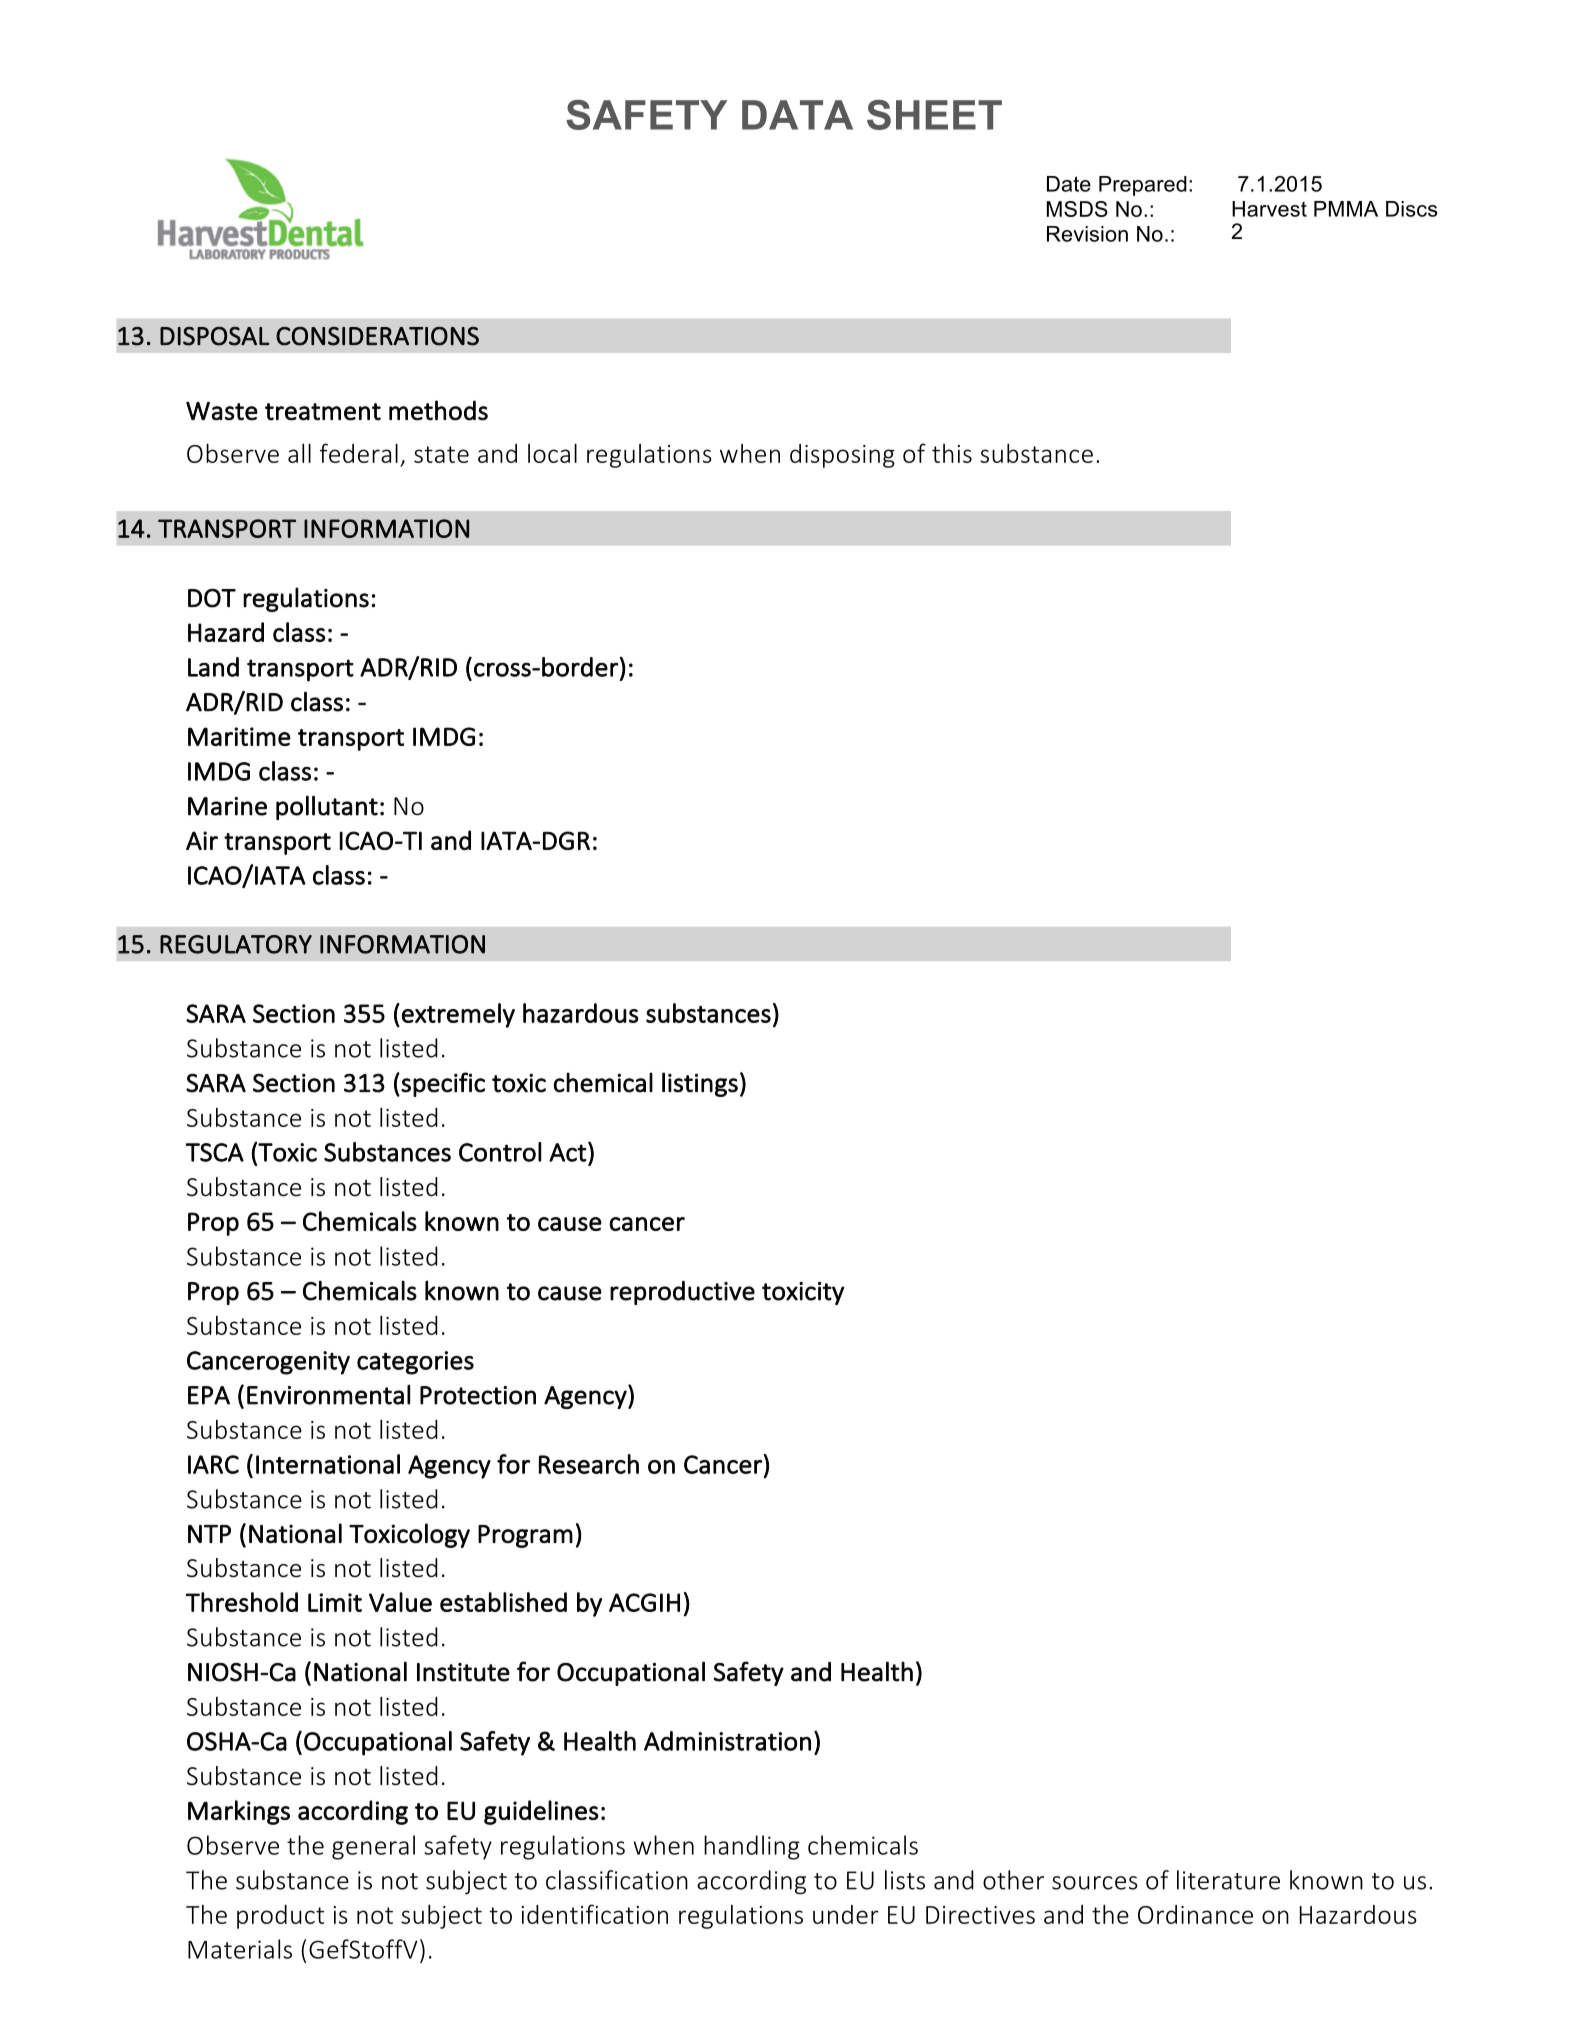 This page has height=2044, width=1579. Describe the element at coordinates (415, 1363) in the page. I see `categories` at that location.
